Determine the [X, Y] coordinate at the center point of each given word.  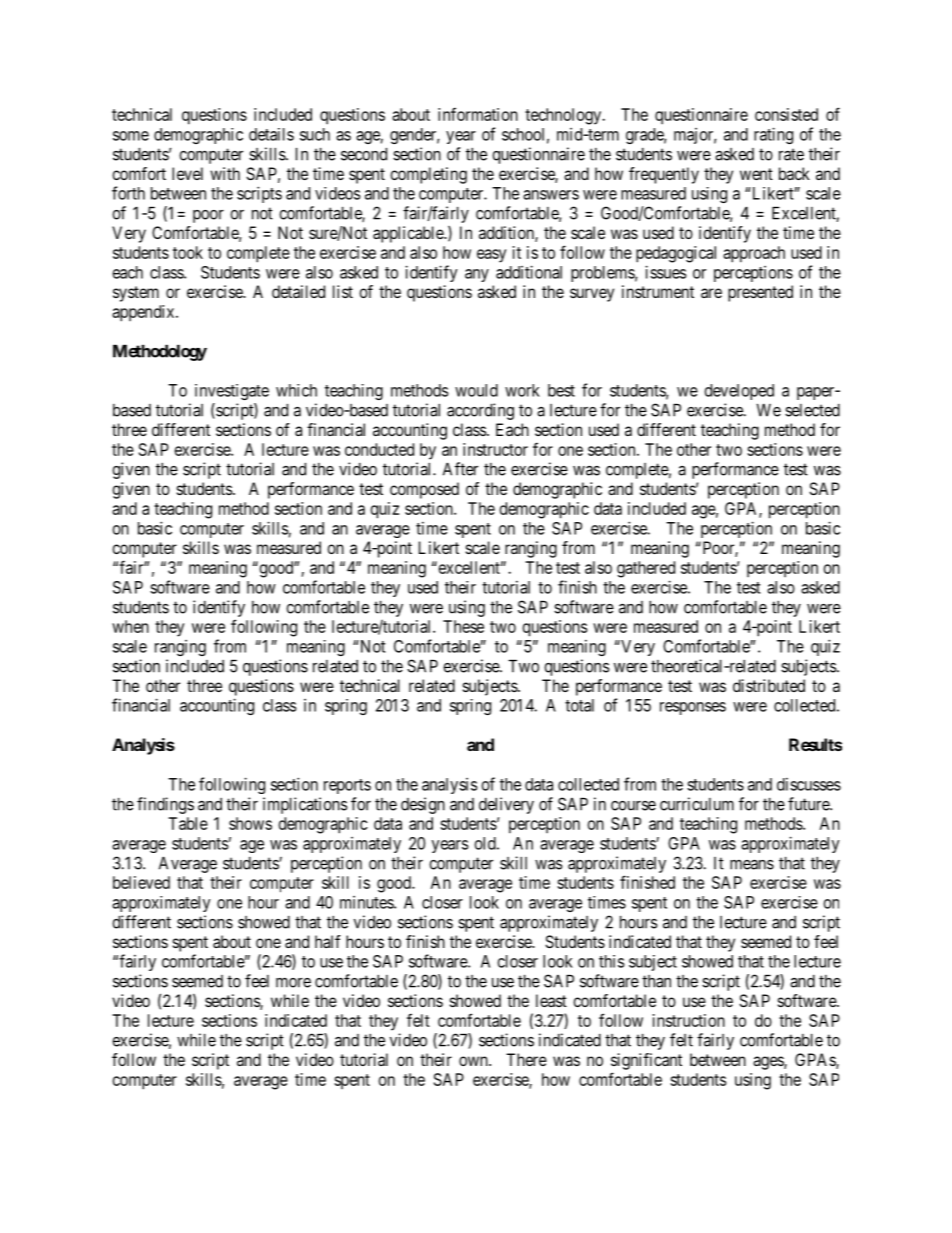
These [463, 626]
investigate [232, 392]
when [130, 626]
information [478, 114]
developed [739, 392]
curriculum [697, 804]
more [293, 982]
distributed [769, 685]
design [423, 805]
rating [773, 135]
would [476, 390]
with [225, 173]
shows [250, 823]
